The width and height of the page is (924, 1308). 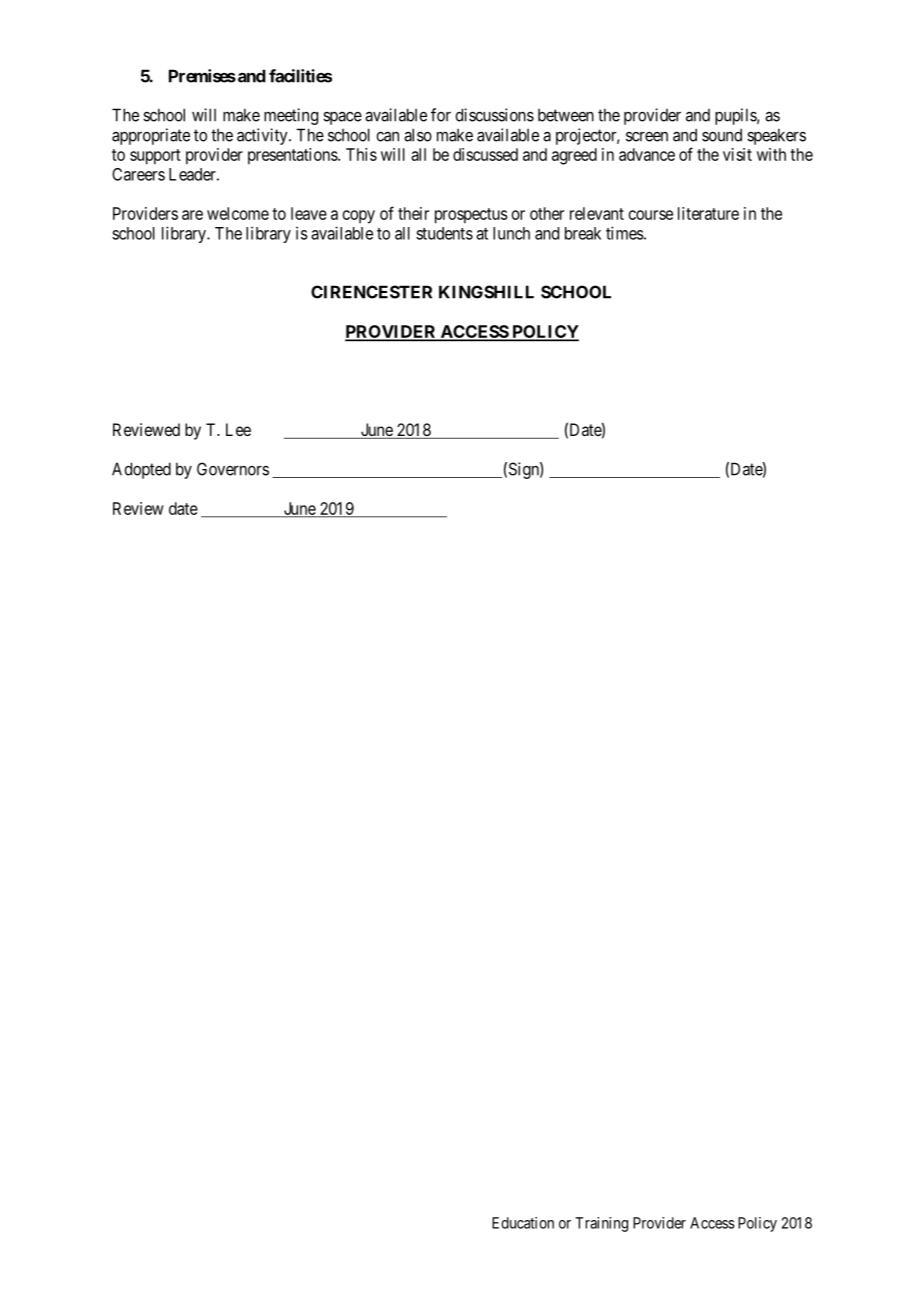 What do you see at coordinates (601, 1224) in the page?
I see `Training` at bounding box center [601, 1224].
